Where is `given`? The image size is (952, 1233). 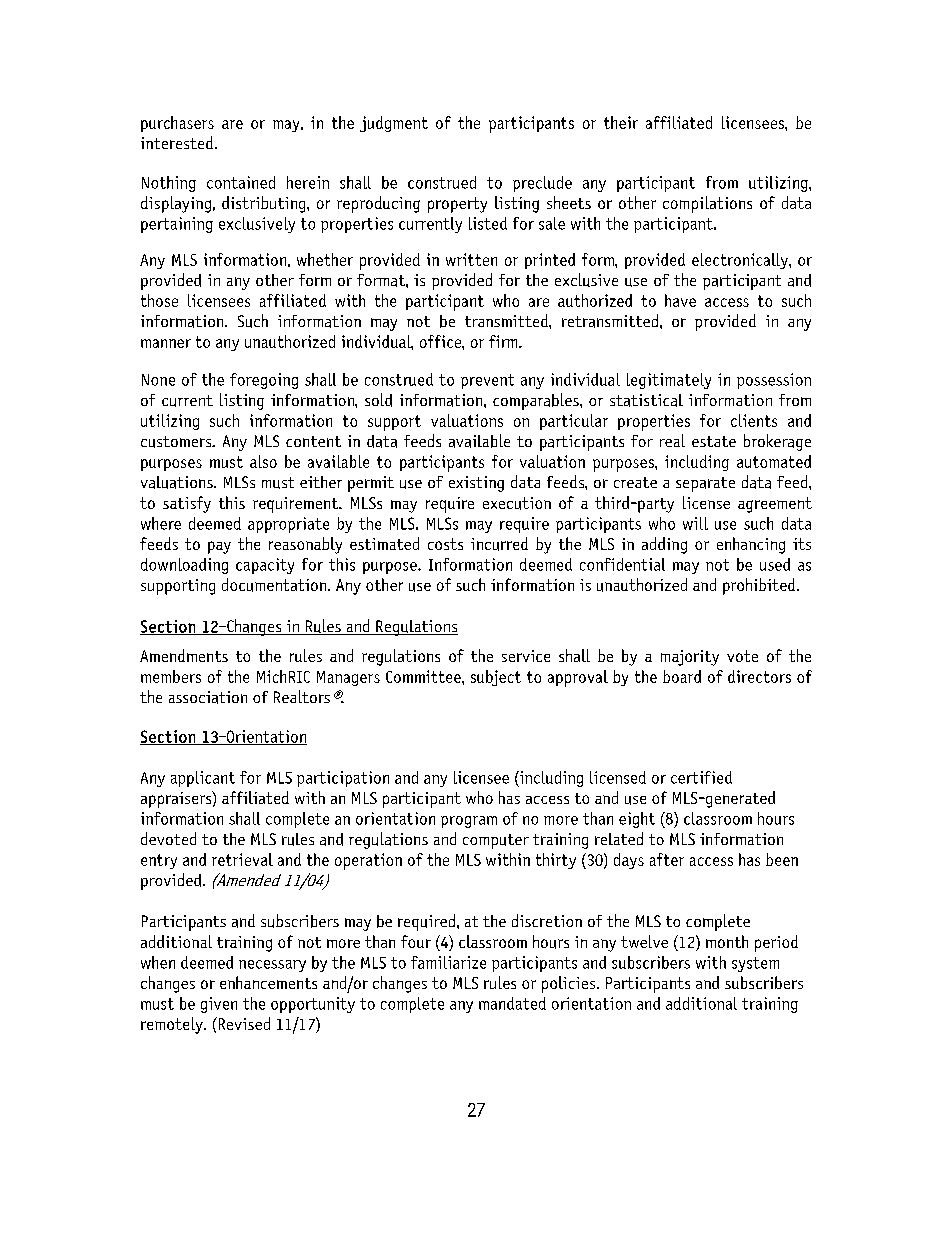
given is located at coordinates (219, 1005).
